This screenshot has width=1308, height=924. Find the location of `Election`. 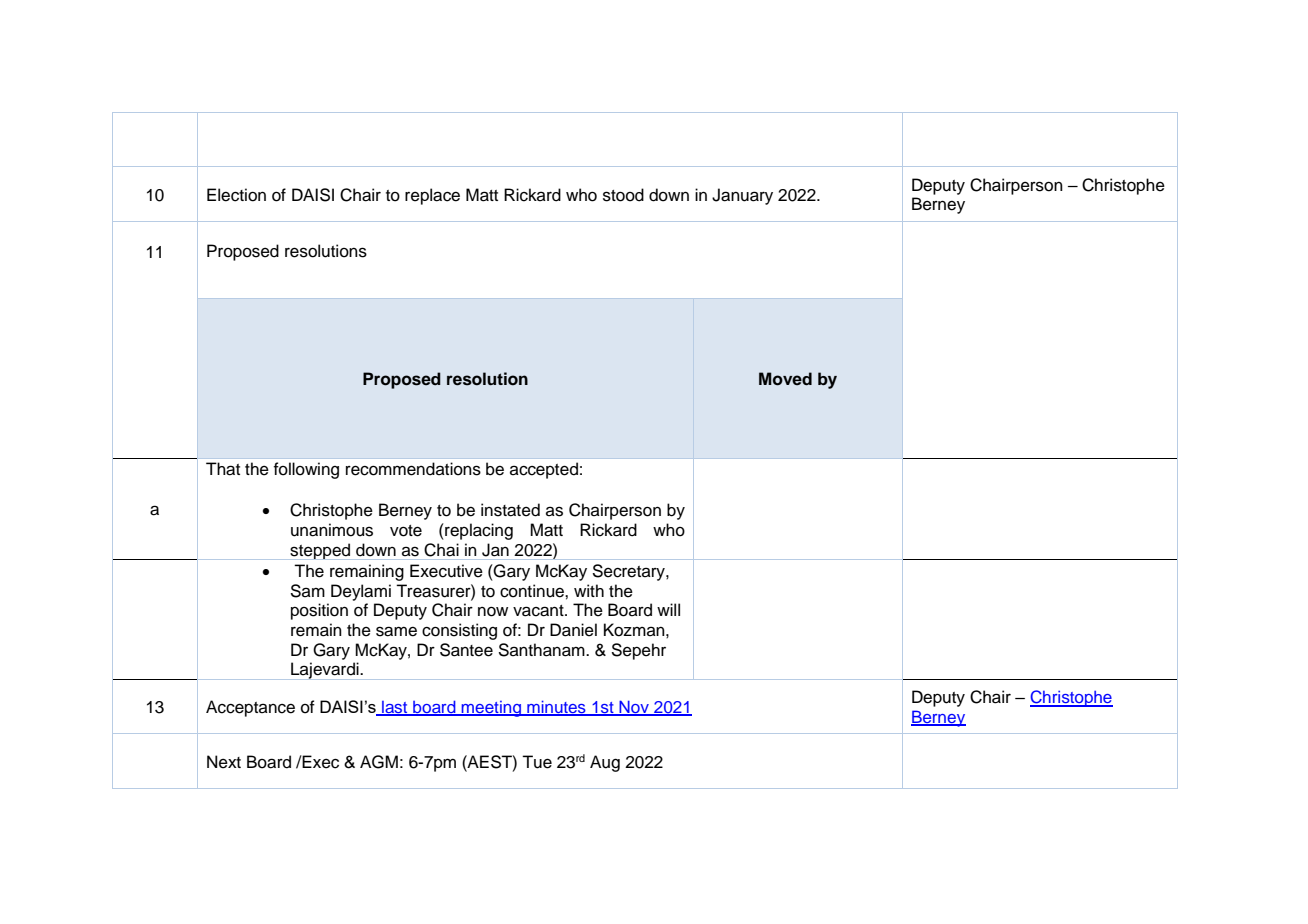

Election is located at coordinates (236, 195).
